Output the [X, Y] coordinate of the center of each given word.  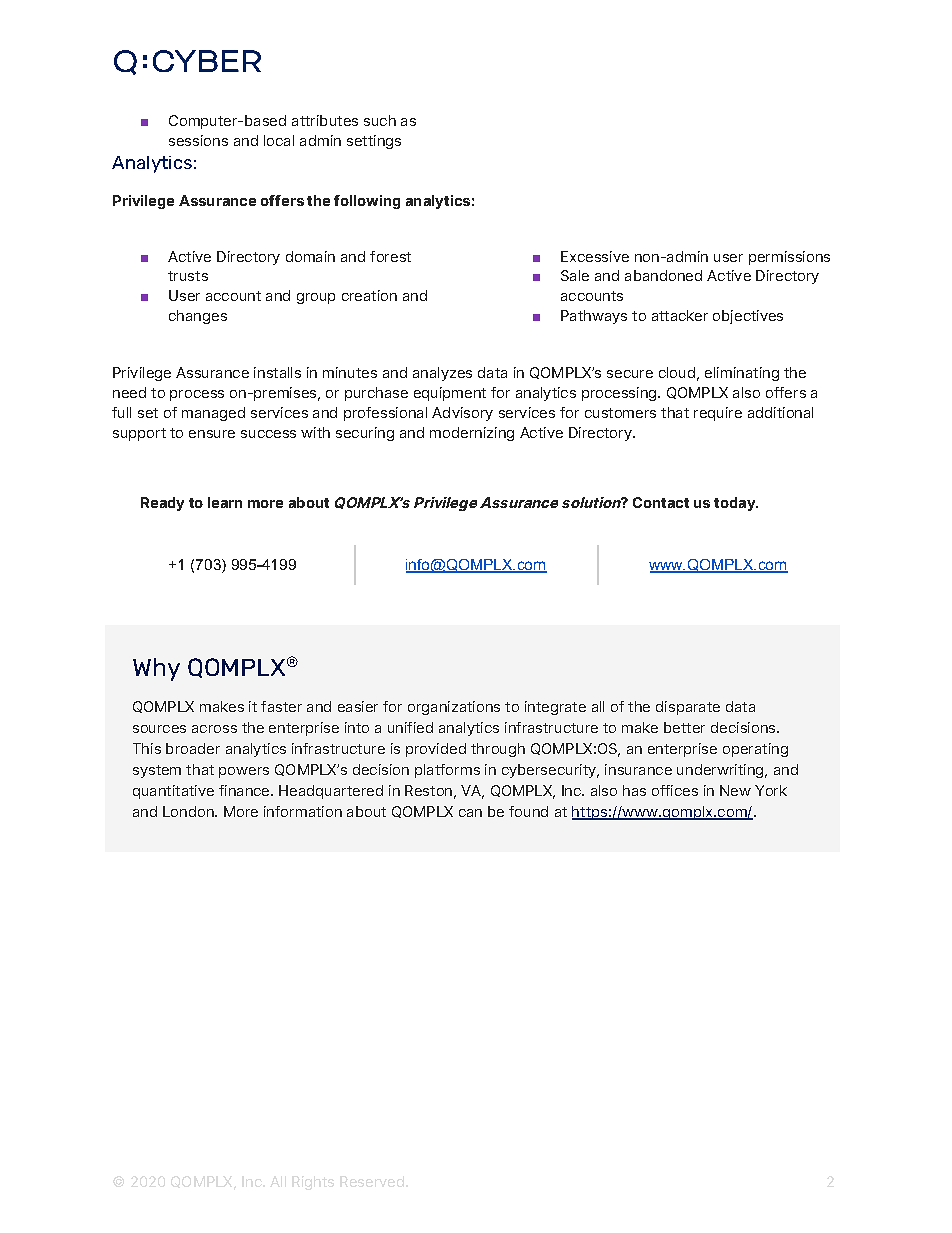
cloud [677, 372]
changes [198, 317]
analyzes [442, 374]
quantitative [173, 792]
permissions [789, 258]
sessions [198, 140]
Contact [661, 502]
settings [374, 142]
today [736, 504]
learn [225, 502]
